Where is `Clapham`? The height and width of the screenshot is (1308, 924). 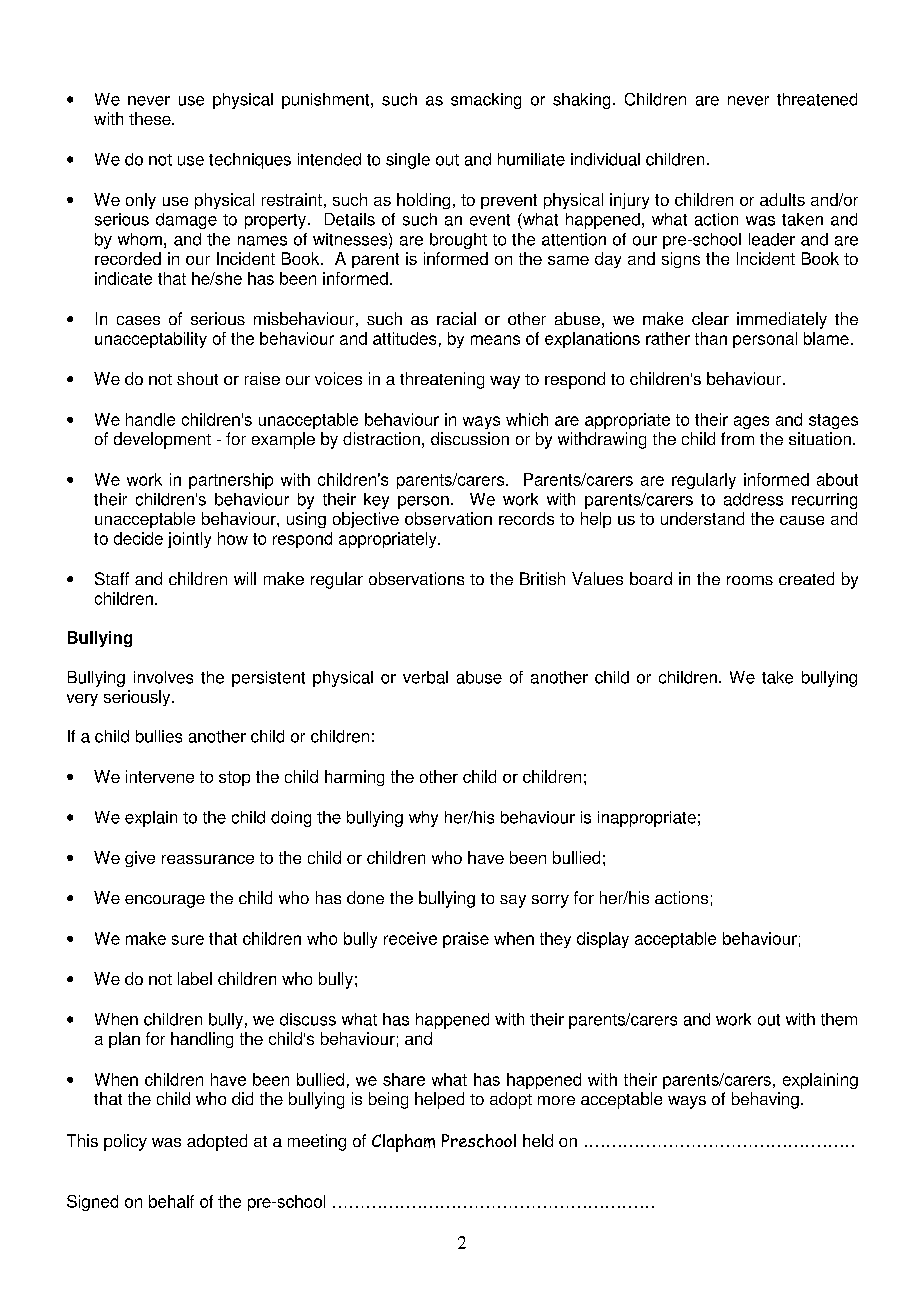
Clapham is located at coordinates (403, 1143).
